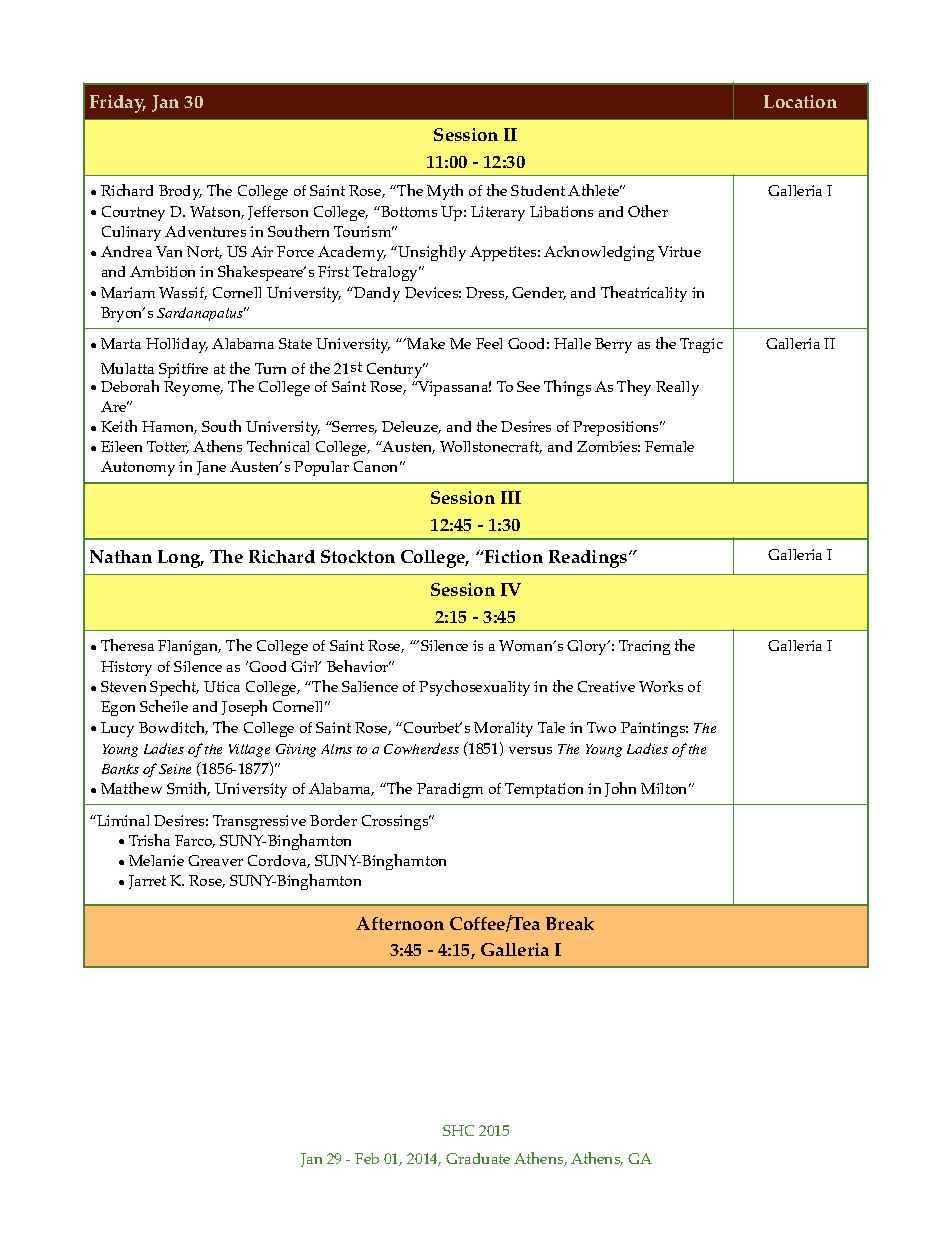  What do you see at coordinates (489, 343) in the document?
I see `Feel` at bounding box center [489, 343].
